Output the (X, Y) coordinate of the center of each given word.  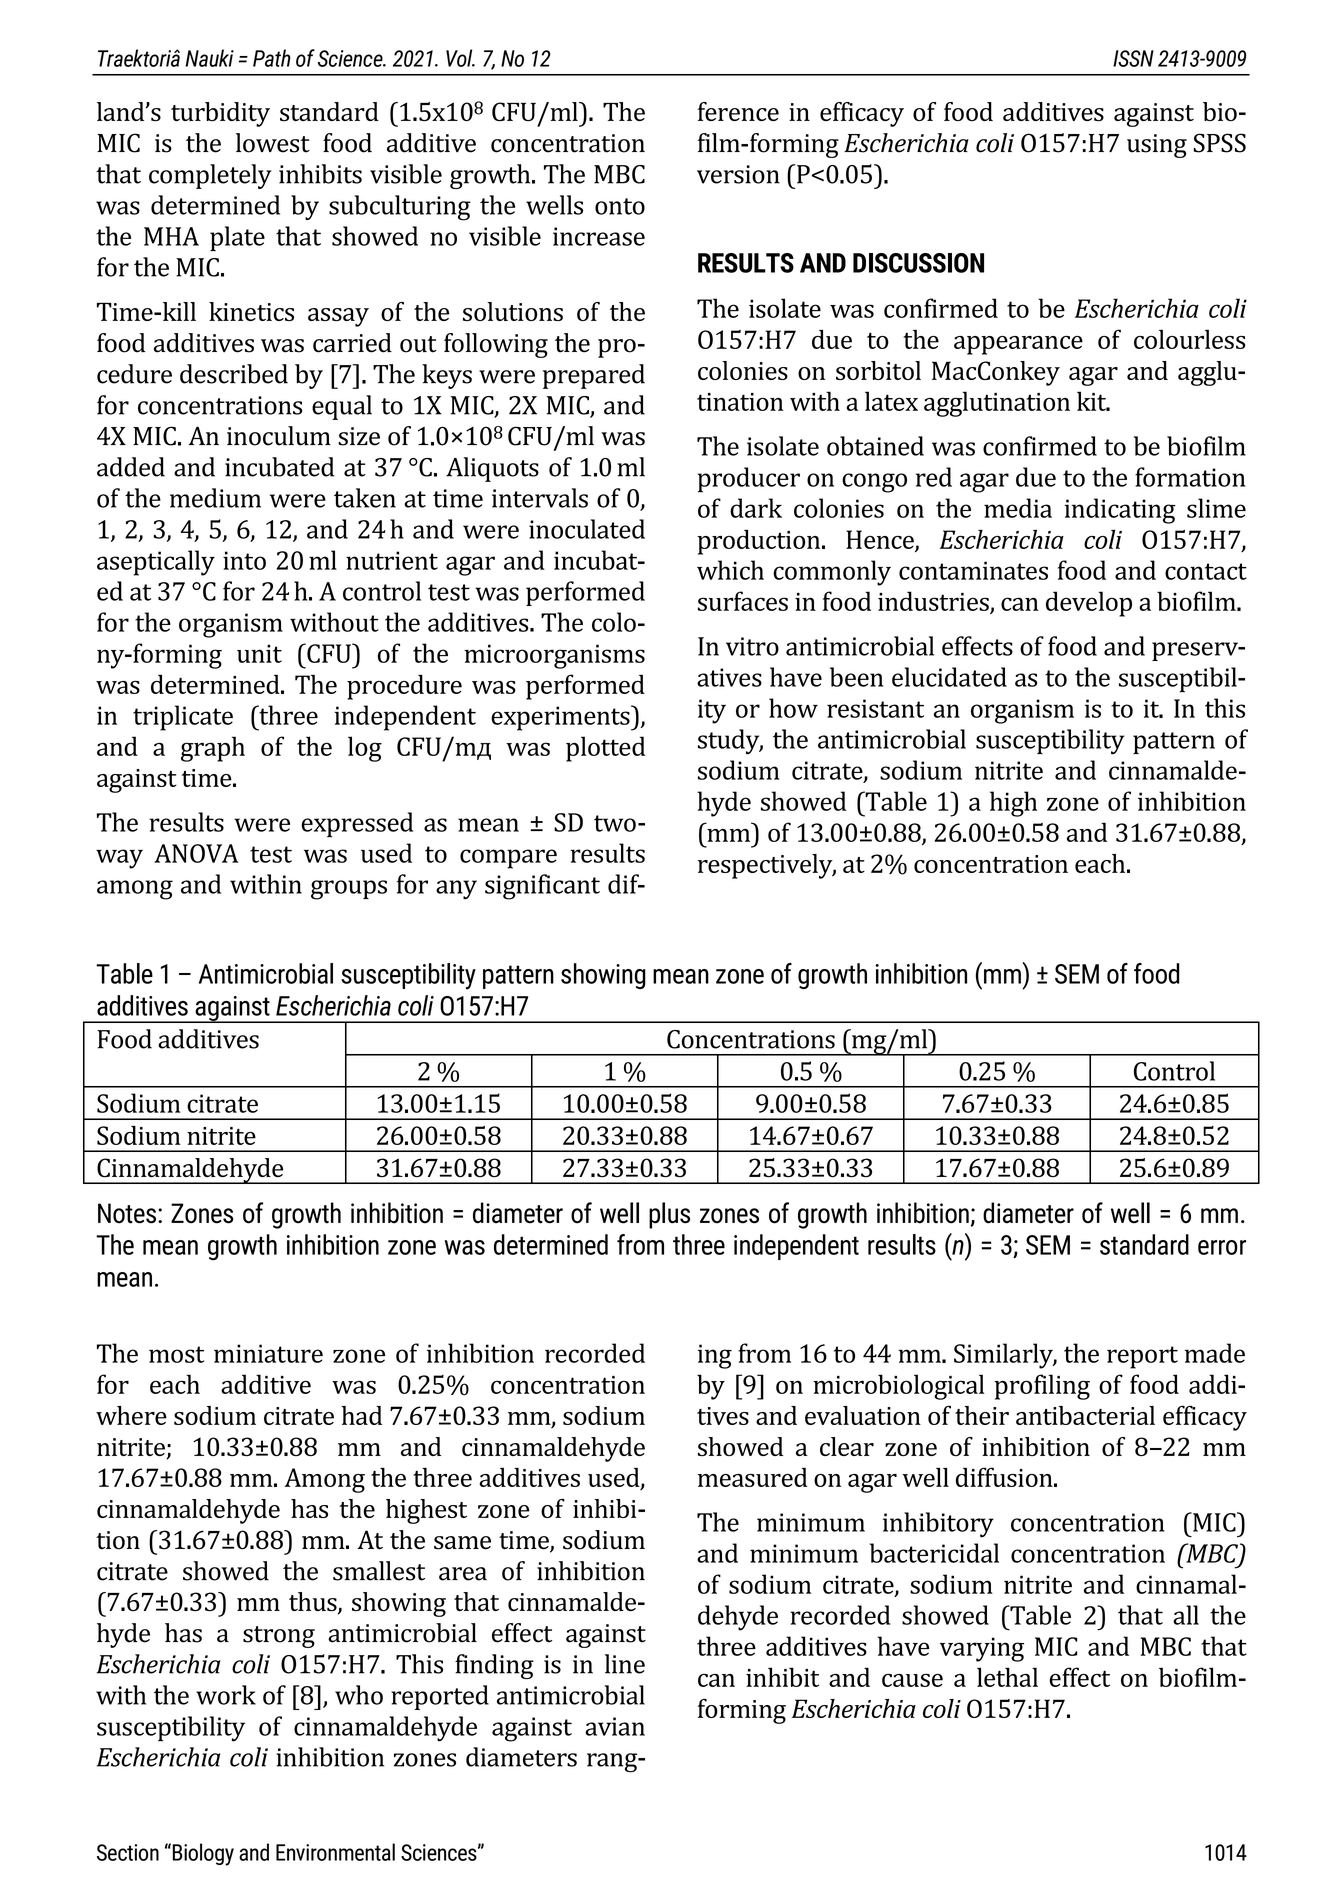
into (244, 560)
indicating (1120, 511)
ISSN (1133, 58)
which (730, 570)
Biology (203, 1854)
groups (349, 890)
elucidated (949, 677)
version (738, 174)
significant (542, 887)
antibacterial (1085, 1415)
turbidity (220, 114)
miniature (268, 1353)
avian (615, 1726)
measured (753, 1477)
